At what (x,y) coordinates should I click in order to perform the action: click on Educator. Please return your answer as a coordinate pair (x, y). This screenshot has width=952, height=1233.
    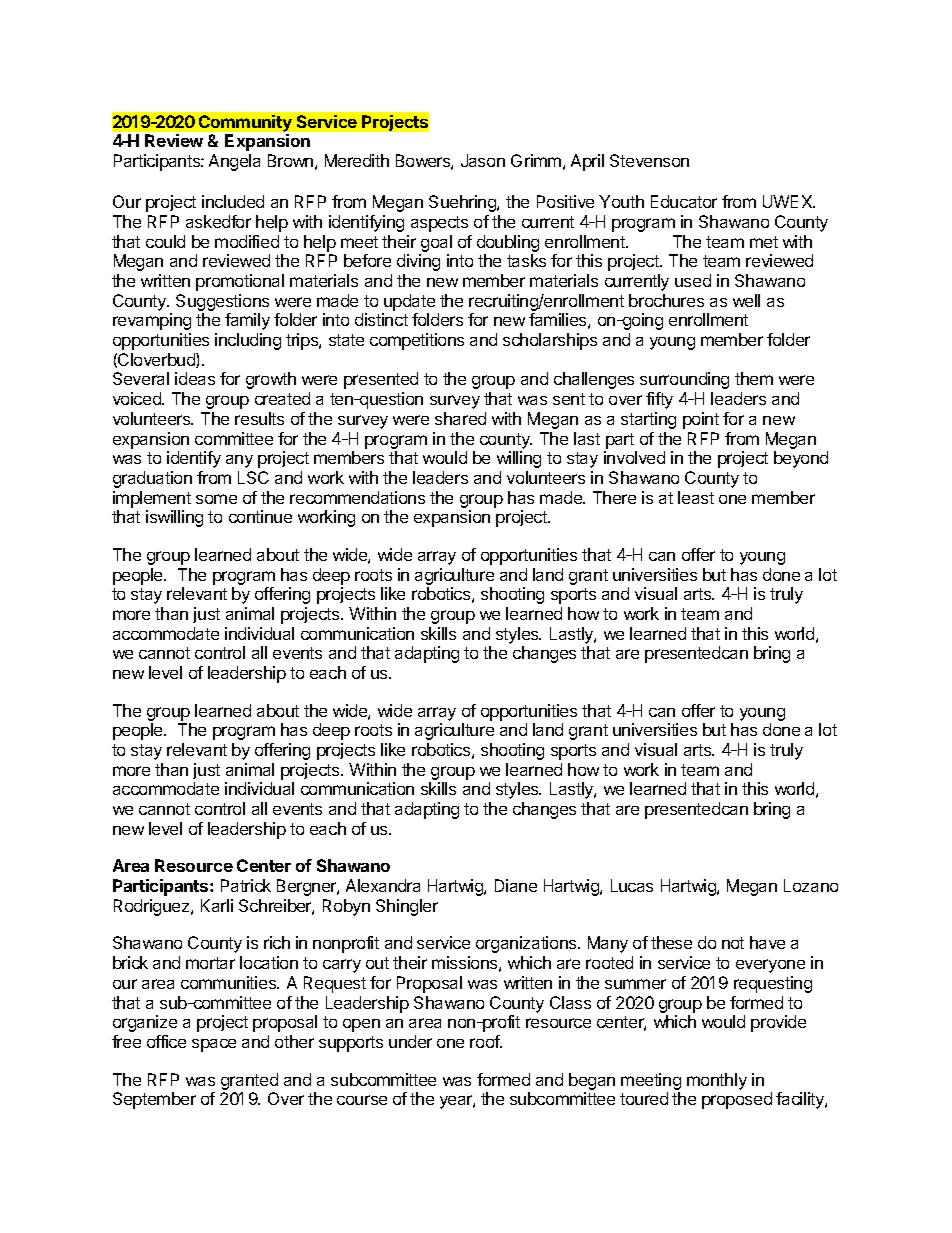
    Looking at the image, I should click on (684, 201).
